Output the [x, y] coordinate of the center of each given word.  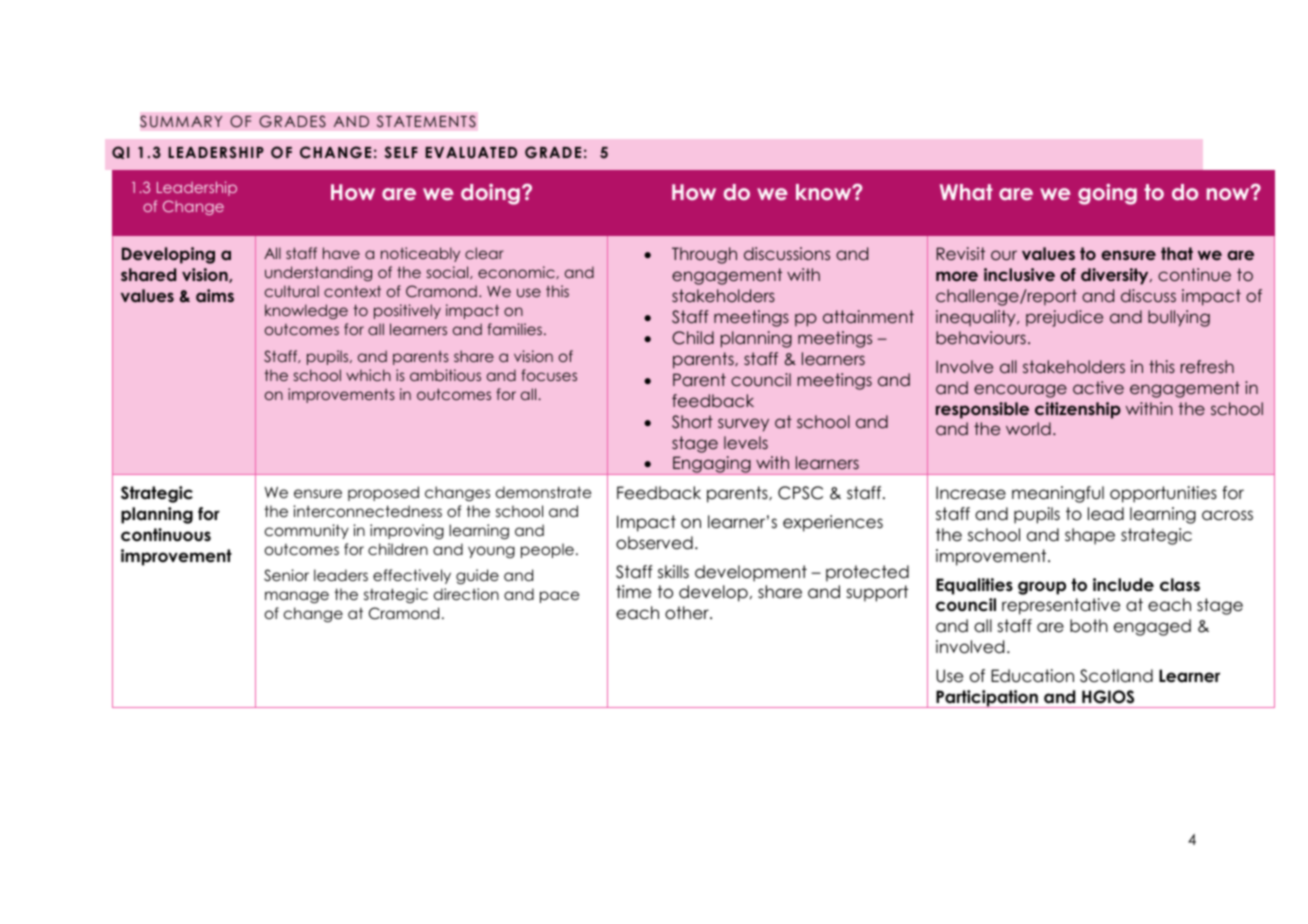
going [1107, 194]
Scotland [1116, 676]
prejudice [1064, 318]
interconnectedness [367, 511]
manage [297, 597]
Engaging [712, 465]
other [688, 613]
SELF [401, 152]
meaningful [1058, 494]
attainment [868, 316]
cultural [292, 291]
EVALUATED [471, 153]
